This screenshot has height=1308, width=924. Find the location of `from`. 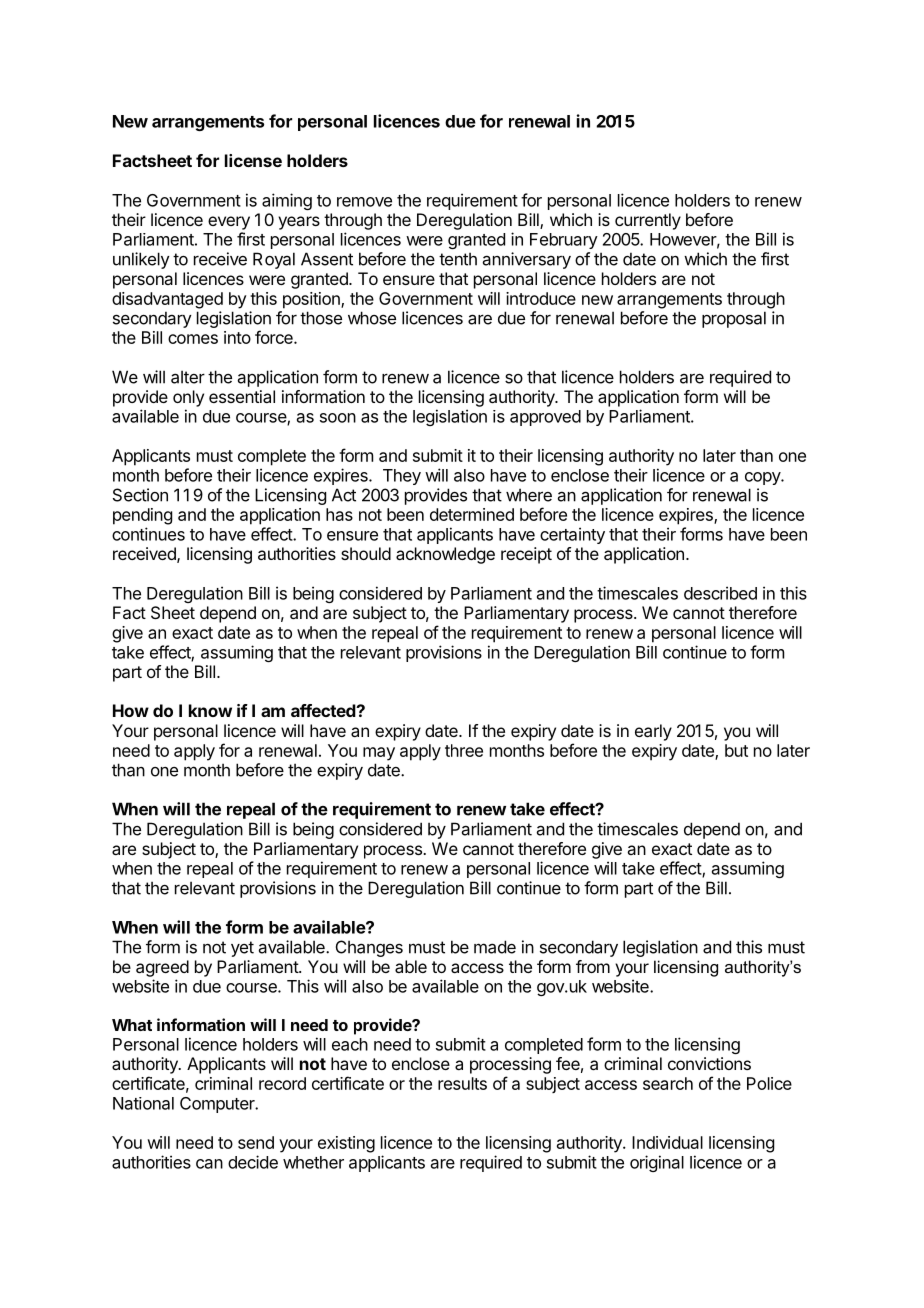

from is located at coordinates (593, 966).
